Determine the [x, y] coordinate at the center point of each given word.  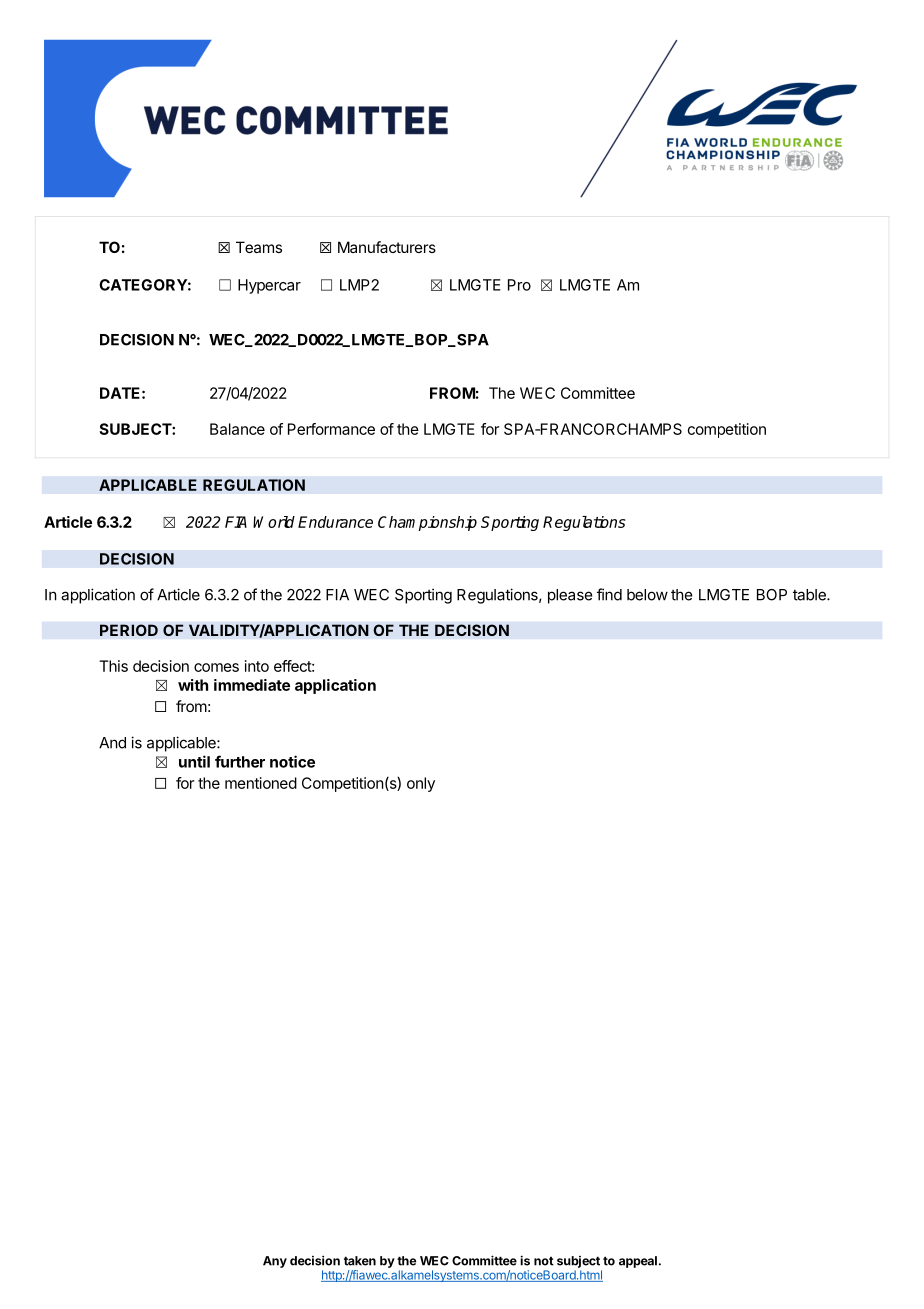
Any [275, 1262]
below [647, 595]
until [194, 761]
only [421, 784]
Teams [259, 247]
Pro [519, 285]
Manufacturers [387, 247]
